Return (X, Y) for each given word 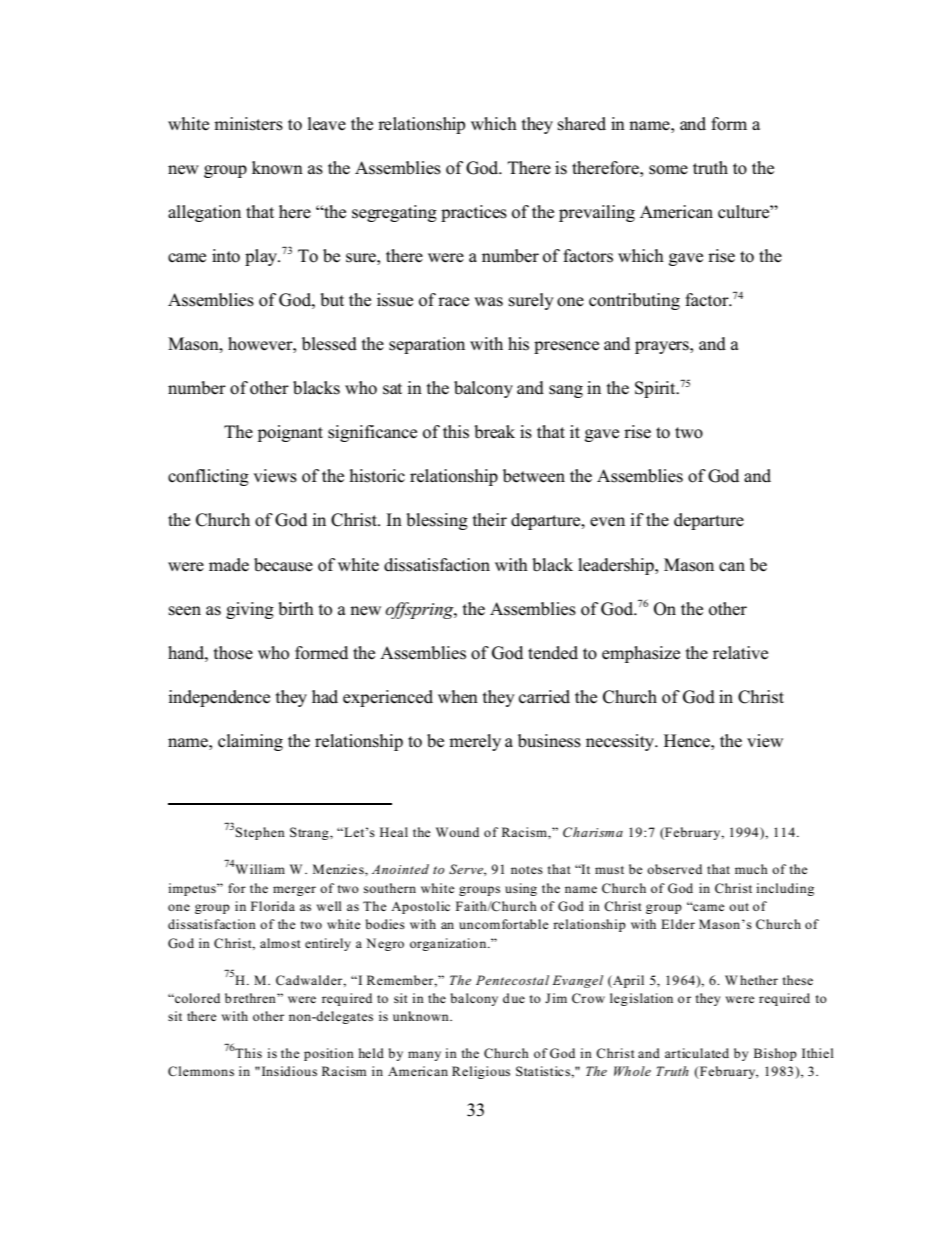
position (329, 1054)
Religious (481, 1072)
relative (740, 653)
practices (474, 213)
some (668, 170)
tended (553, 653)
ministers (248, 124)
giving (250, 610)
